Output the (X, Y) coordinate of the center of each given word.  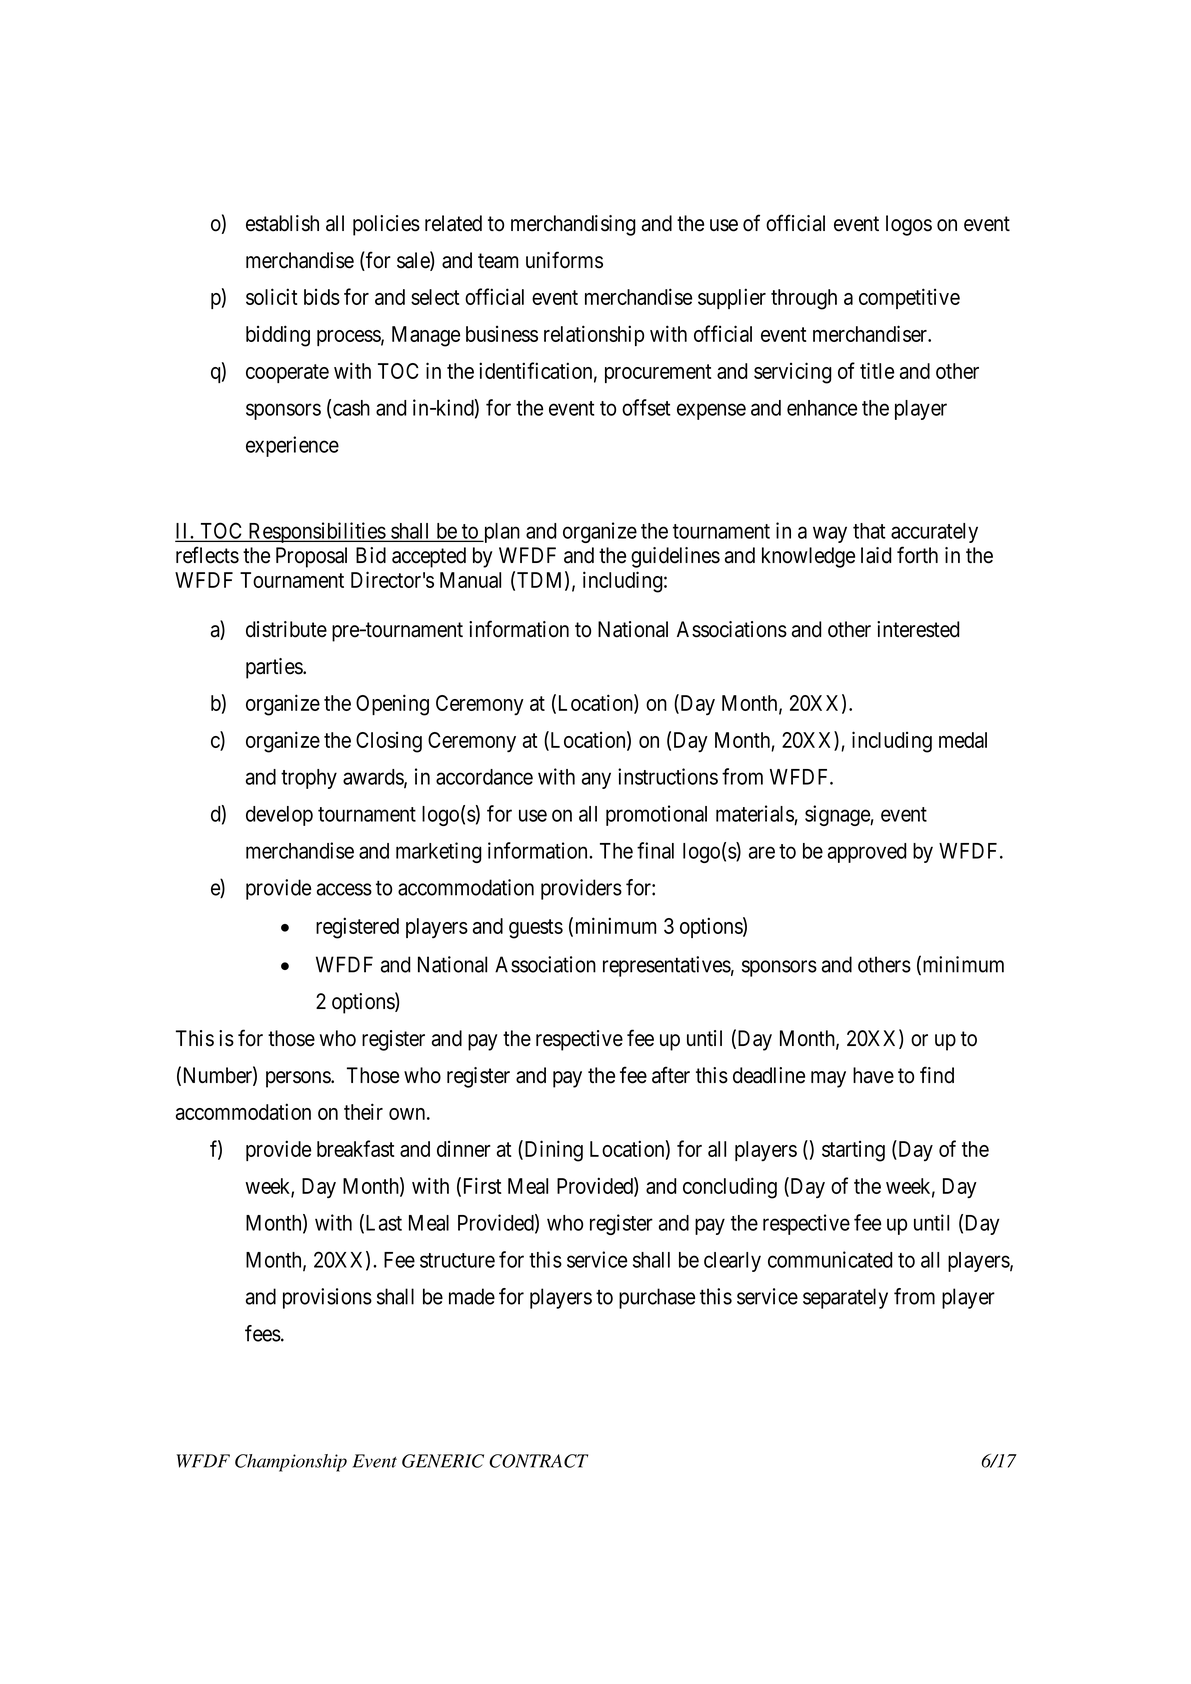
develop (279, 816)
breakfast (356, 1148)
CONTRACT (538, 1461)
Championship (291, 1463)
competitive (909, 298)
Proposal (311, 557)
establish (282, 223)
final (655, 850)
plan (500, 533)
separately (845, 1298)
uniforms (564, 260)
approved (867, 853)
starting (853, 1151)
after (671, 1075)
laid (876, 555)
